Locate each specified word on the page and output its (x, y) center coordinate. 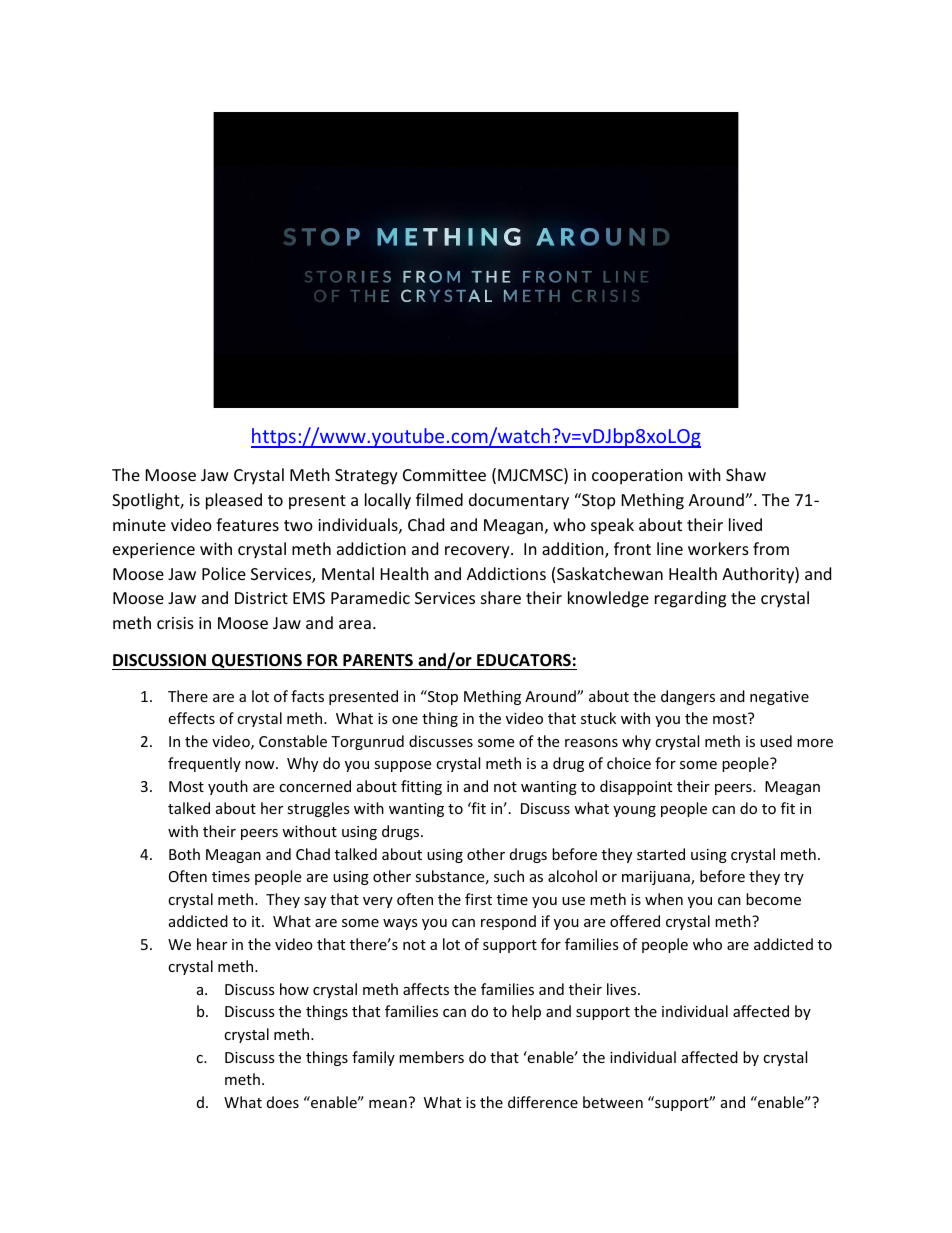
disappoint (636, 787)
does (283, 1102)
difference (543, 1102)
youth (228, 787)
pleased (234, 501)
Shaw (746, 474)
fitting (421, 787)
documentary (519, 501)
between (613, 1102)
